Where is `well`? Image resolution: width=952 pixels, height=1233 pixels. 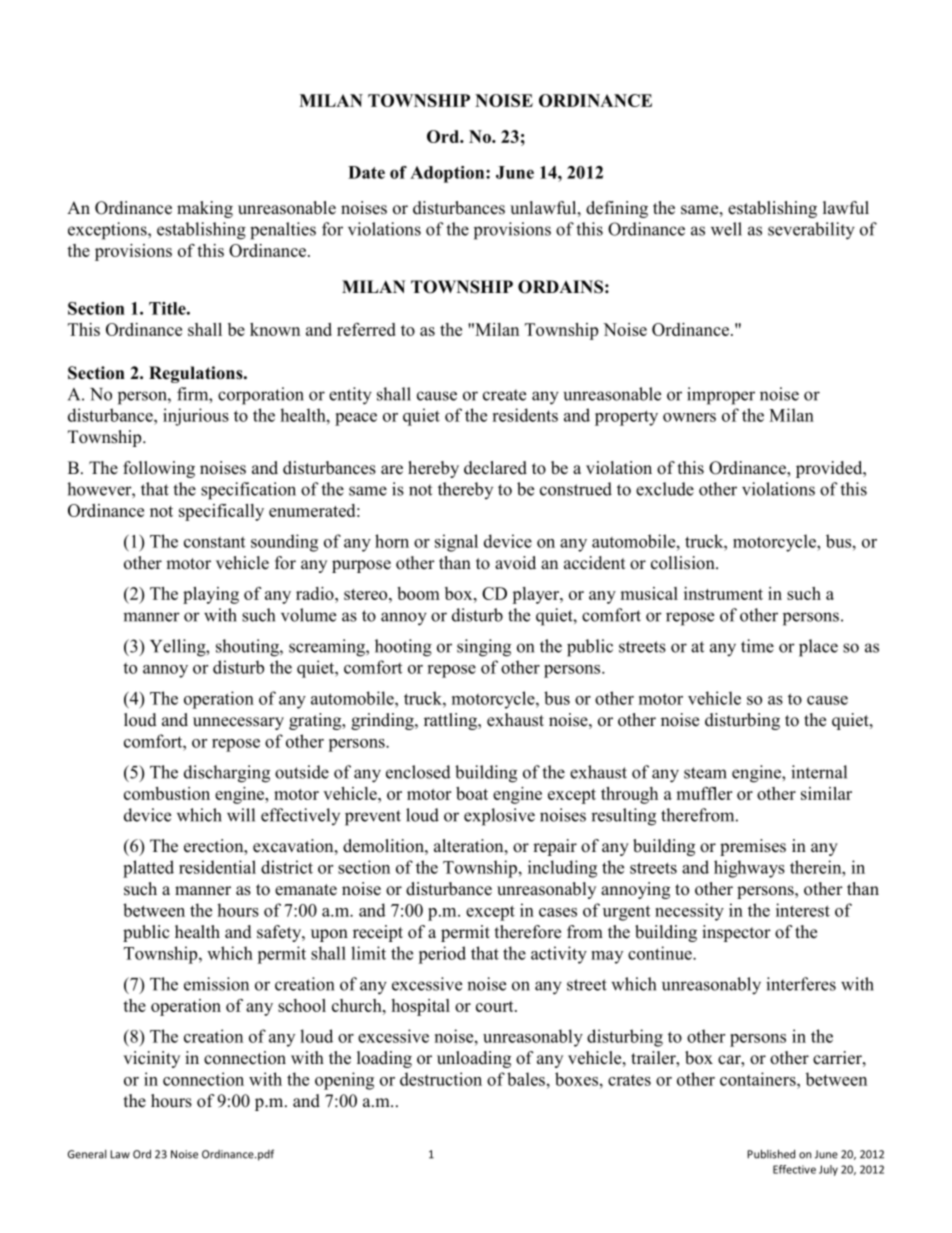 well is located at coordinates (726, 229).
